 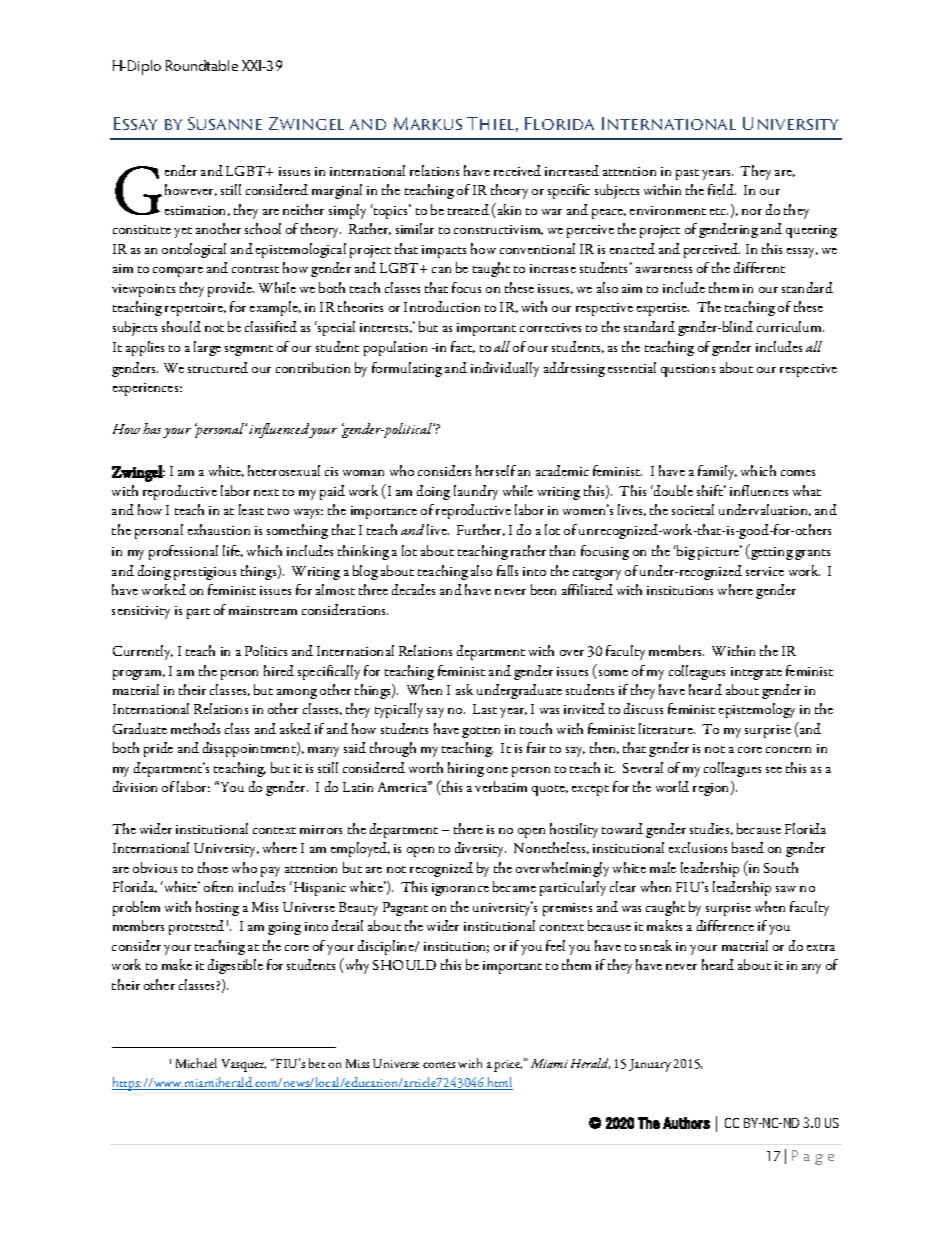 What do you see at coordinates (687, 174) in the image?
I see `past` at bounding box center [687, 174].
